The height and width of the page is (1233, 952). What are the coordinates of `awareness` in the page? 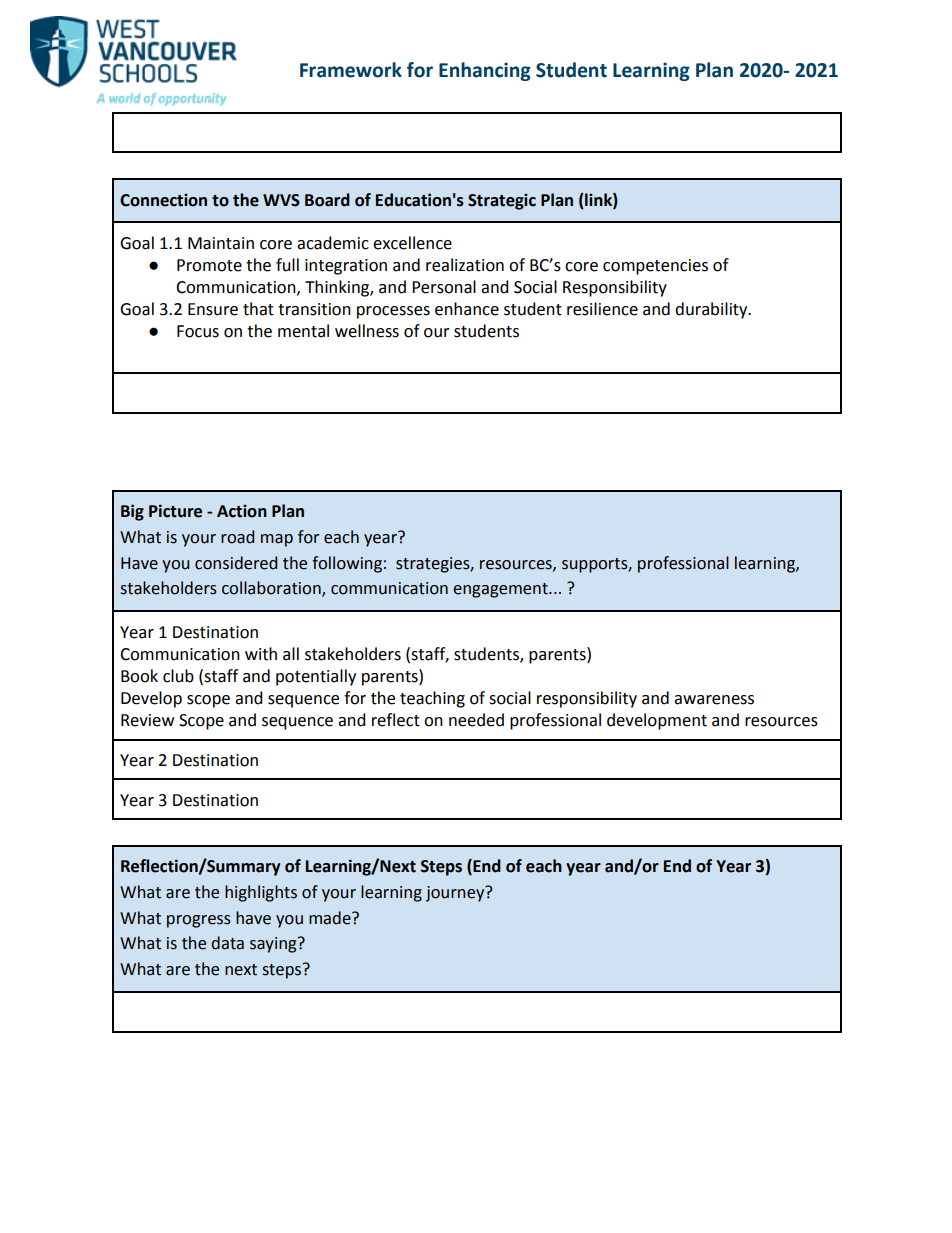 It's located at (714, 700).
